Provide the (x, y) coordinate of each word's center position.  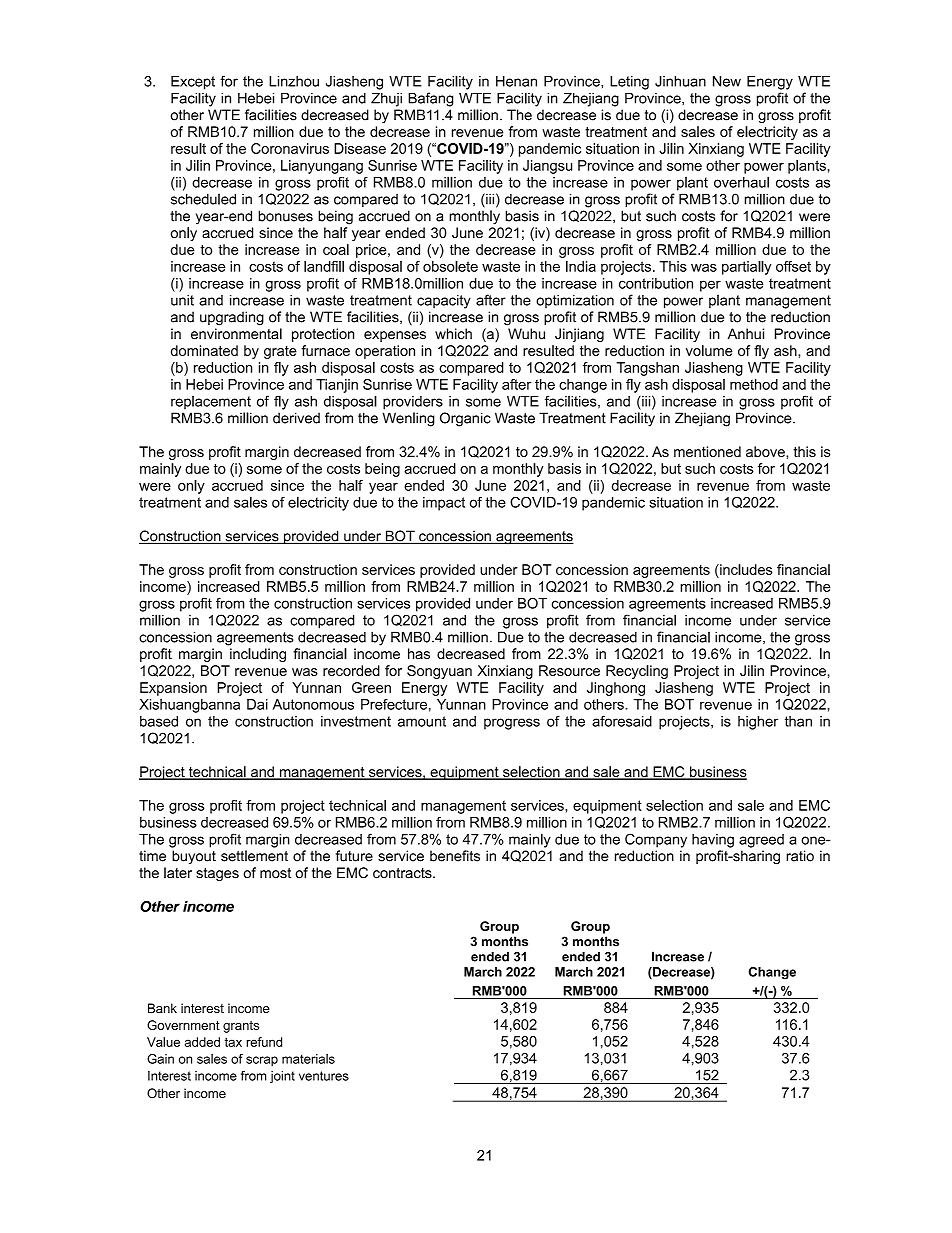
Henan (516, 81)
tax (233, 1042)
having (713, 841)
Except (193, 83)
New (727, 81)
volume (709, 350)
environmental (236, 334)
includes (745, 569)
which (453, 334)
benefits (455, 856)
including (258, 655)
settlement (254, 856)
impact (444, 504)
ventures (324, 1076)
